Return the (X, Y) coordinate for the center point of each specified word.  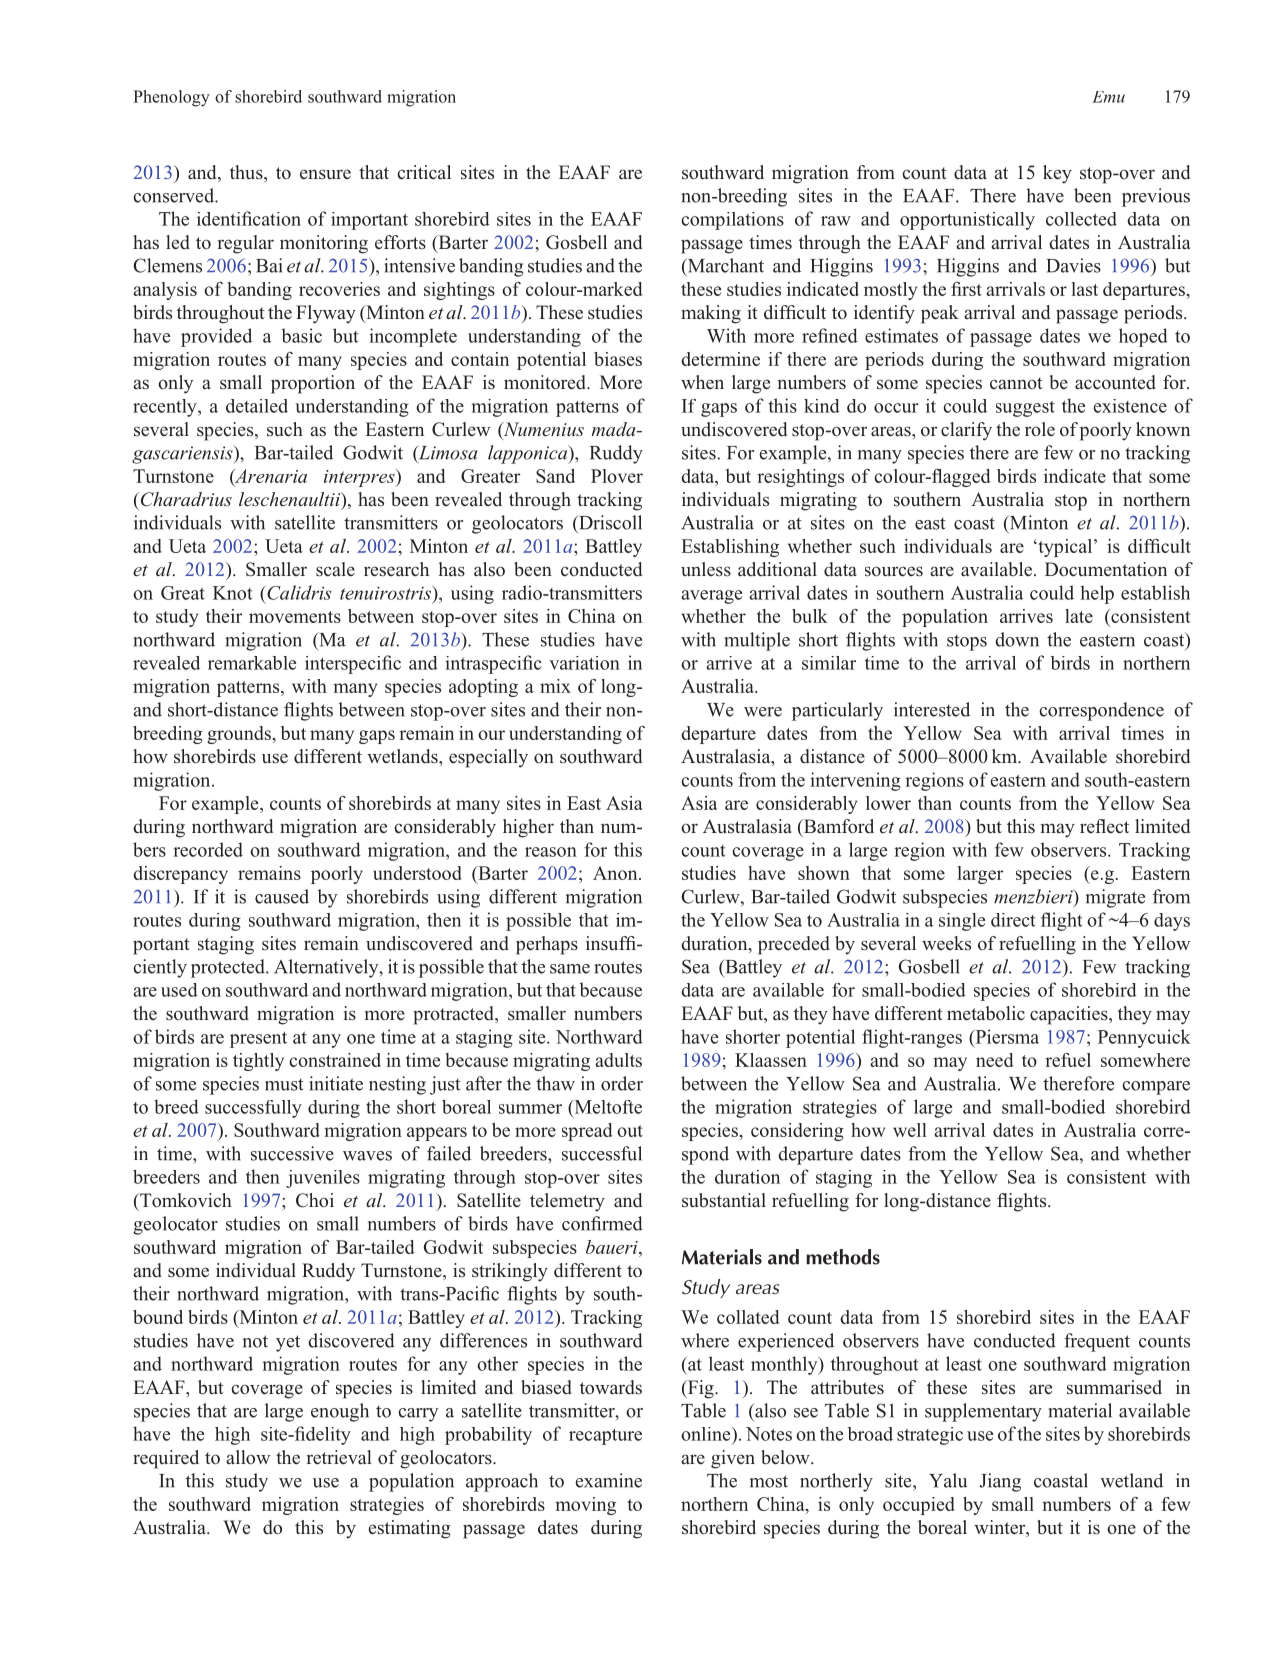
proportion (313, 384)
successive (292, 1153)
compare (1156, 1088)
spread (587, 1132)
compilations (732, 221)
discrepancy (180, 875)
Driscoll (609, 522)
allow (248, 1457)
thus (247, 173)
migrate (1115, 898)
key (1057, 174)
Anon (616, 873)
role (1040, 429)
